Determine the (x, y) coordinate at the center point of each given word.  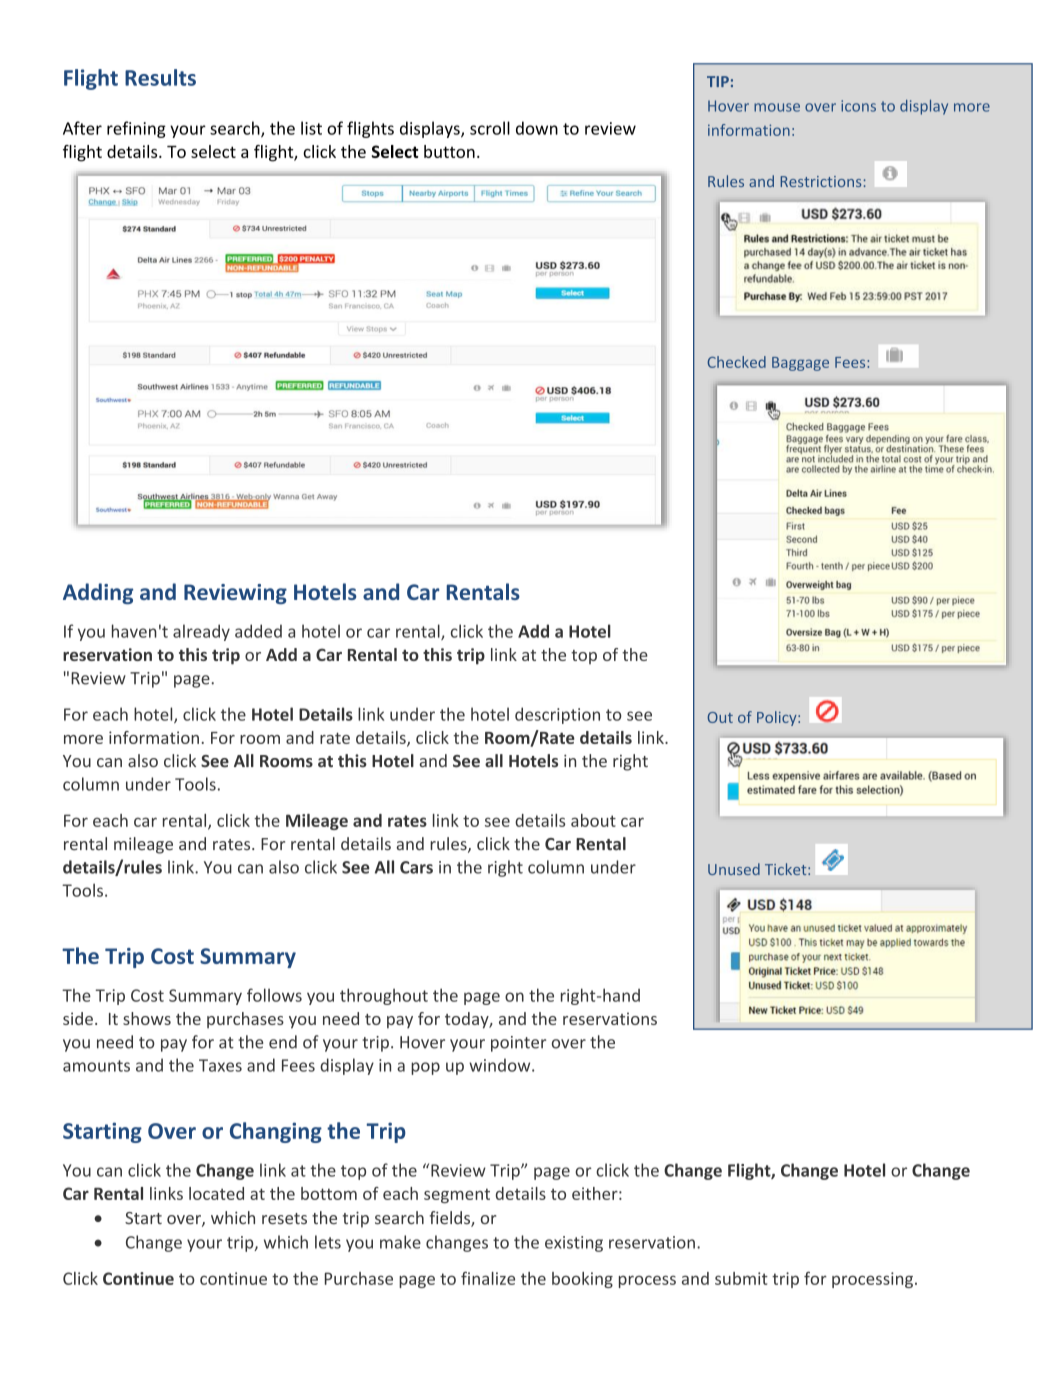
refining (136, 129)
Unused (734, 869)
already (201, 632)
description (557, 715)
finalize (488, 1278)
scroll (490, 128)
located (216, 1193)
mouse (777, 107)
